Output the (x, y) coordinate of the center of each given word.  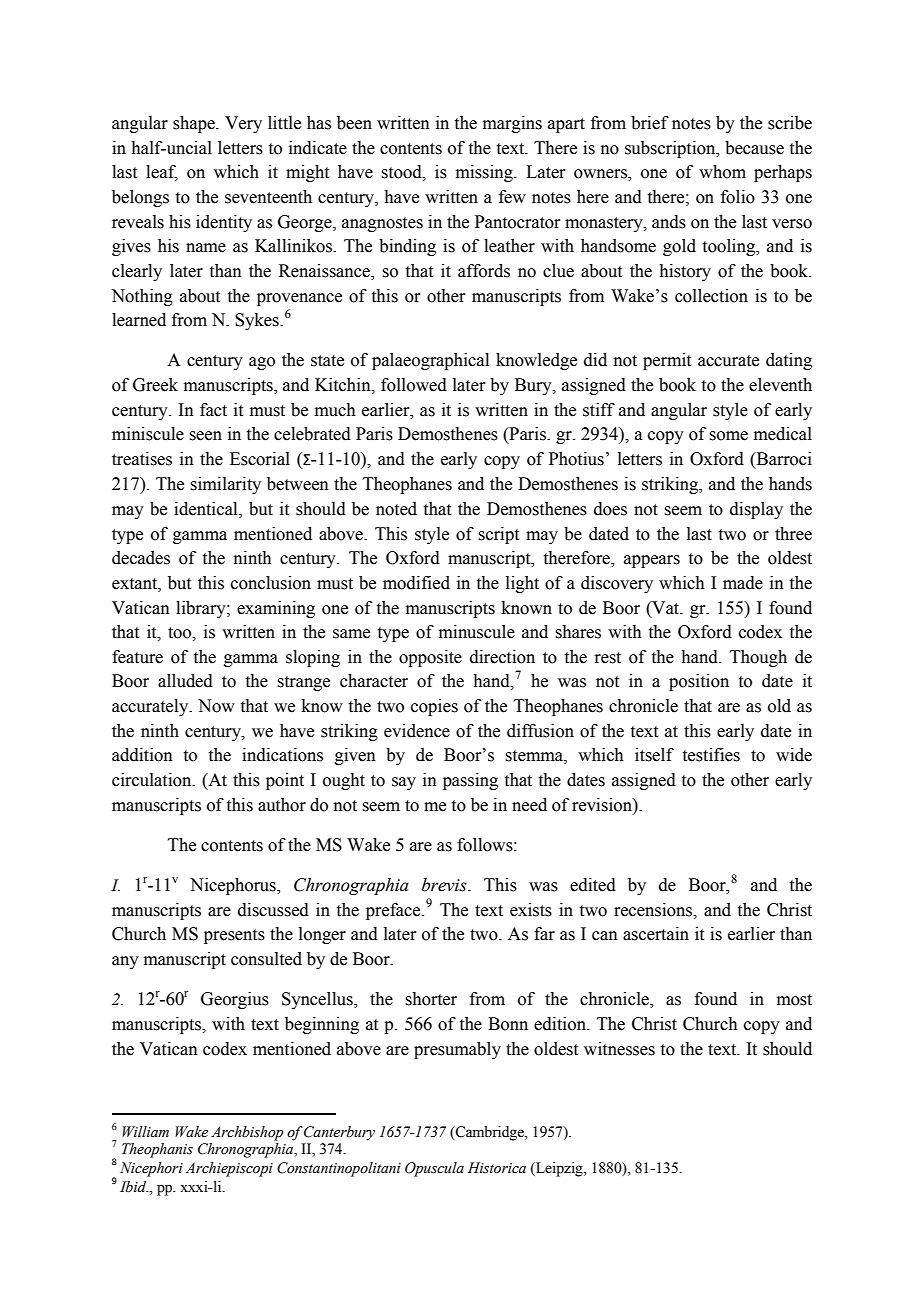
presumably (457, 1050)
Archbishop (247, 1133)
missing (485, 173)
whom (722, 172)
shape (195, 124)
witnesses (619, 1049)
